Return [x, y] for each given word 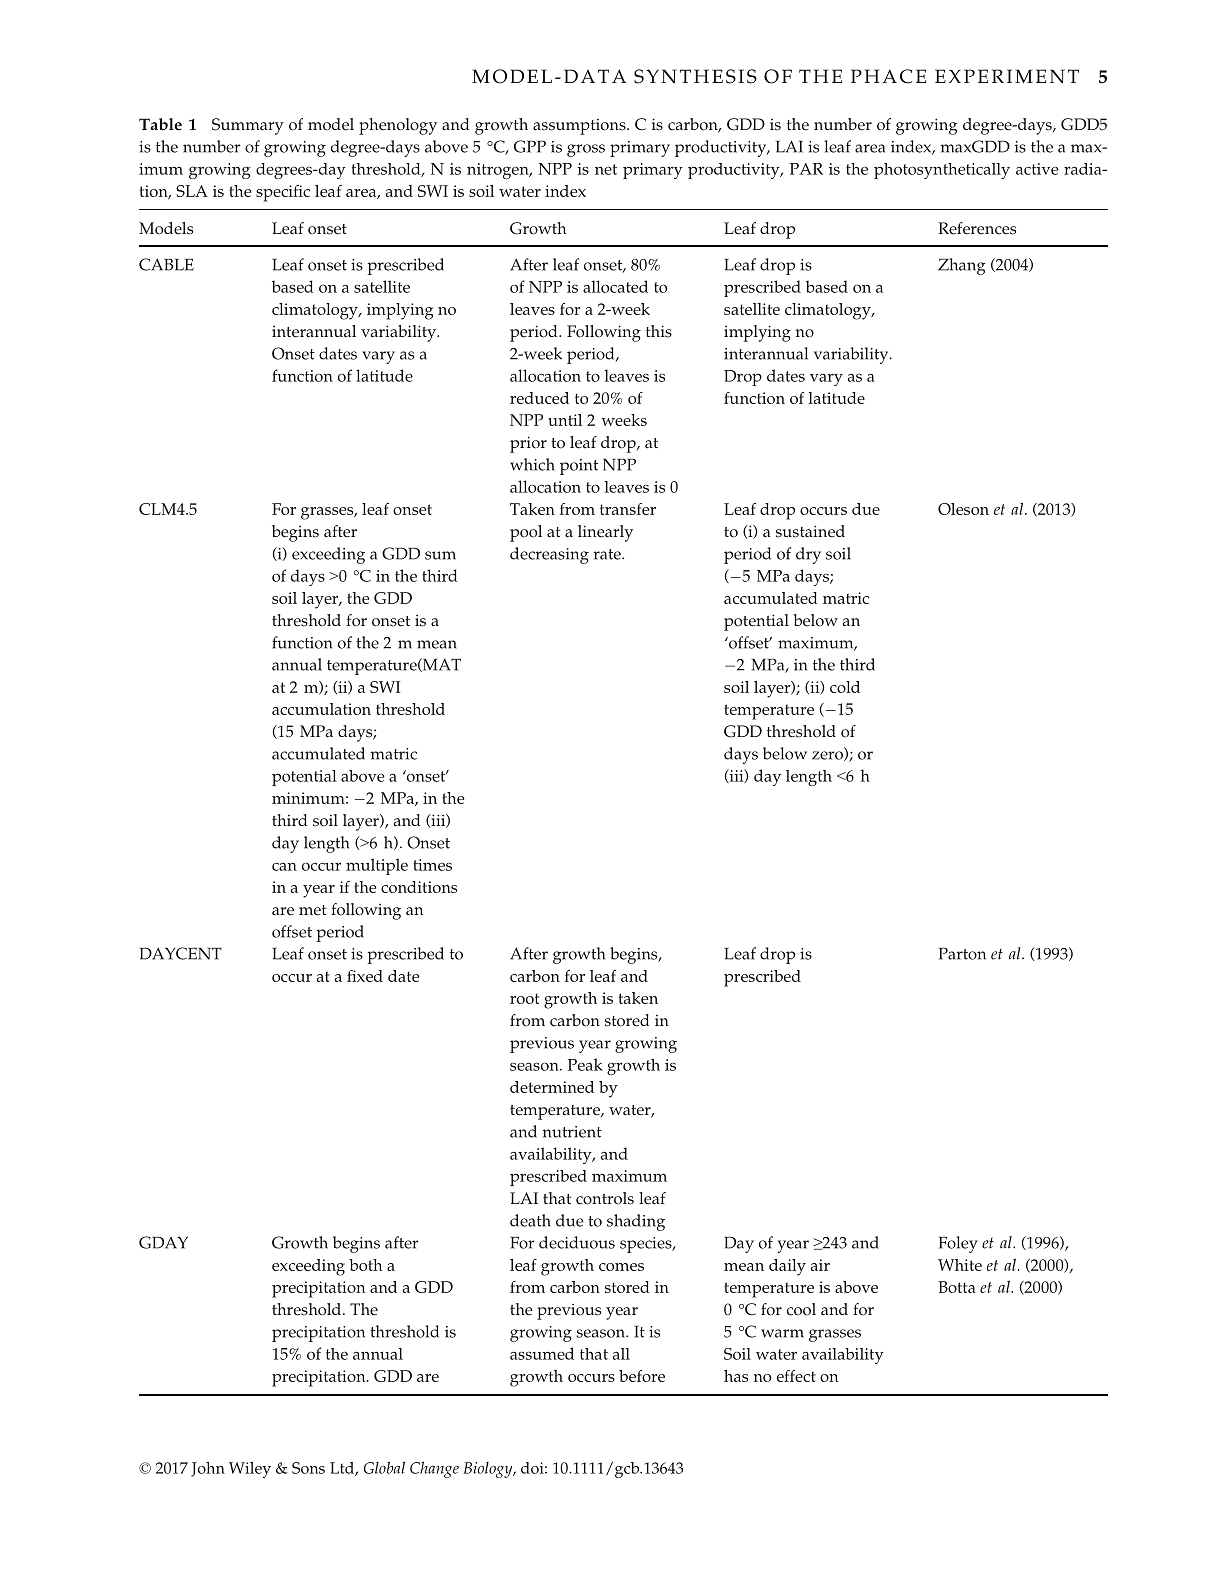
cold [845, 687]
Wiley [250, 1470]
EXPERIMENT [1007, 76]
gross [586, 150]
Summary [248, 126]
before [642, 1376]
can [284, 866]
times [432, 865]
